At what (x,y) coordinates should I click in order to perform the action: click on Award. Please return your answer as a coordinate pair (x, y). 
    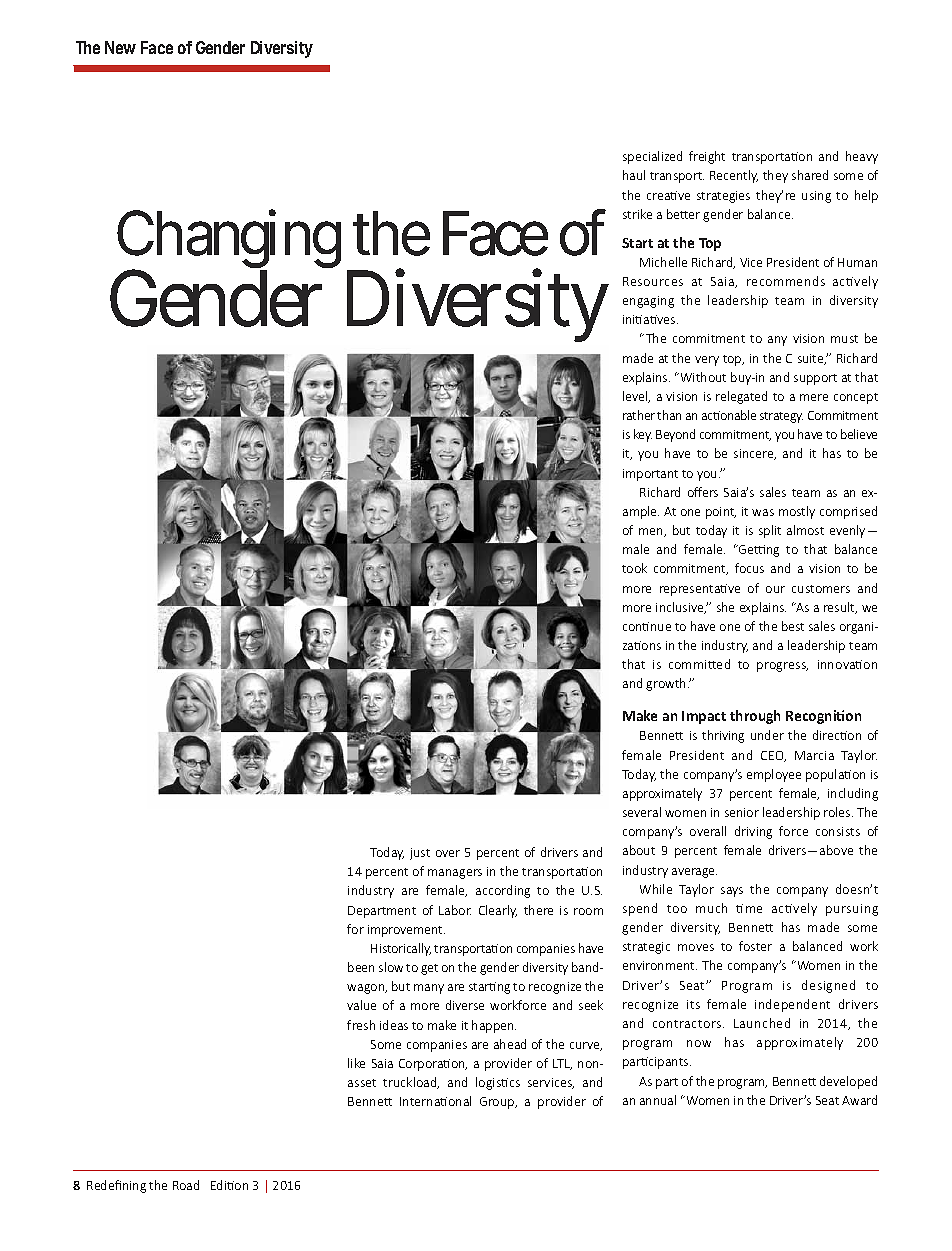
    Looking at the image, I should click on (859, 1100).
